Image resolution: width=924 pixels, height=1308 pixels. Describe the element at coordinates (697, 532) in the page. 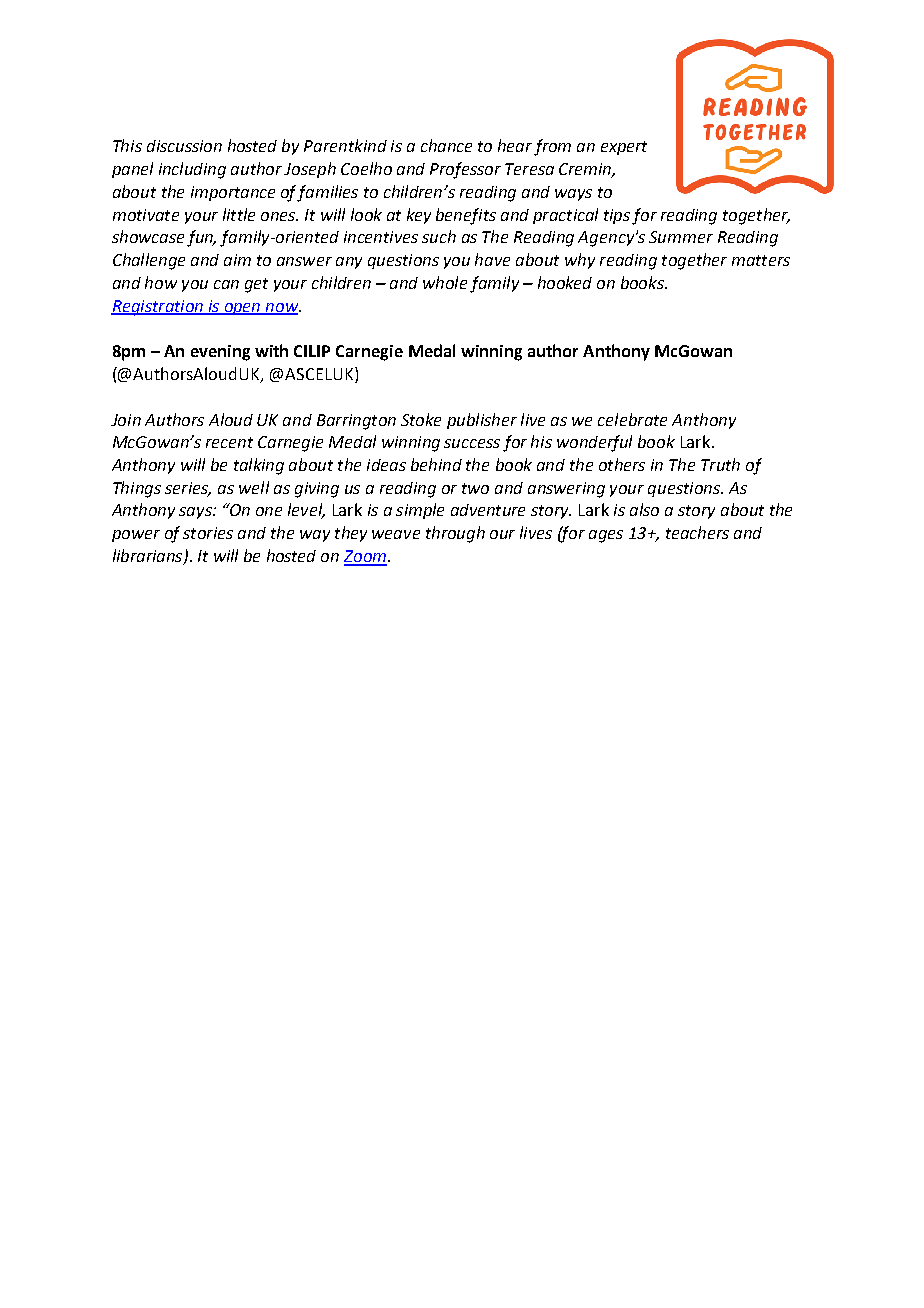

I see `teachers` at that location.
